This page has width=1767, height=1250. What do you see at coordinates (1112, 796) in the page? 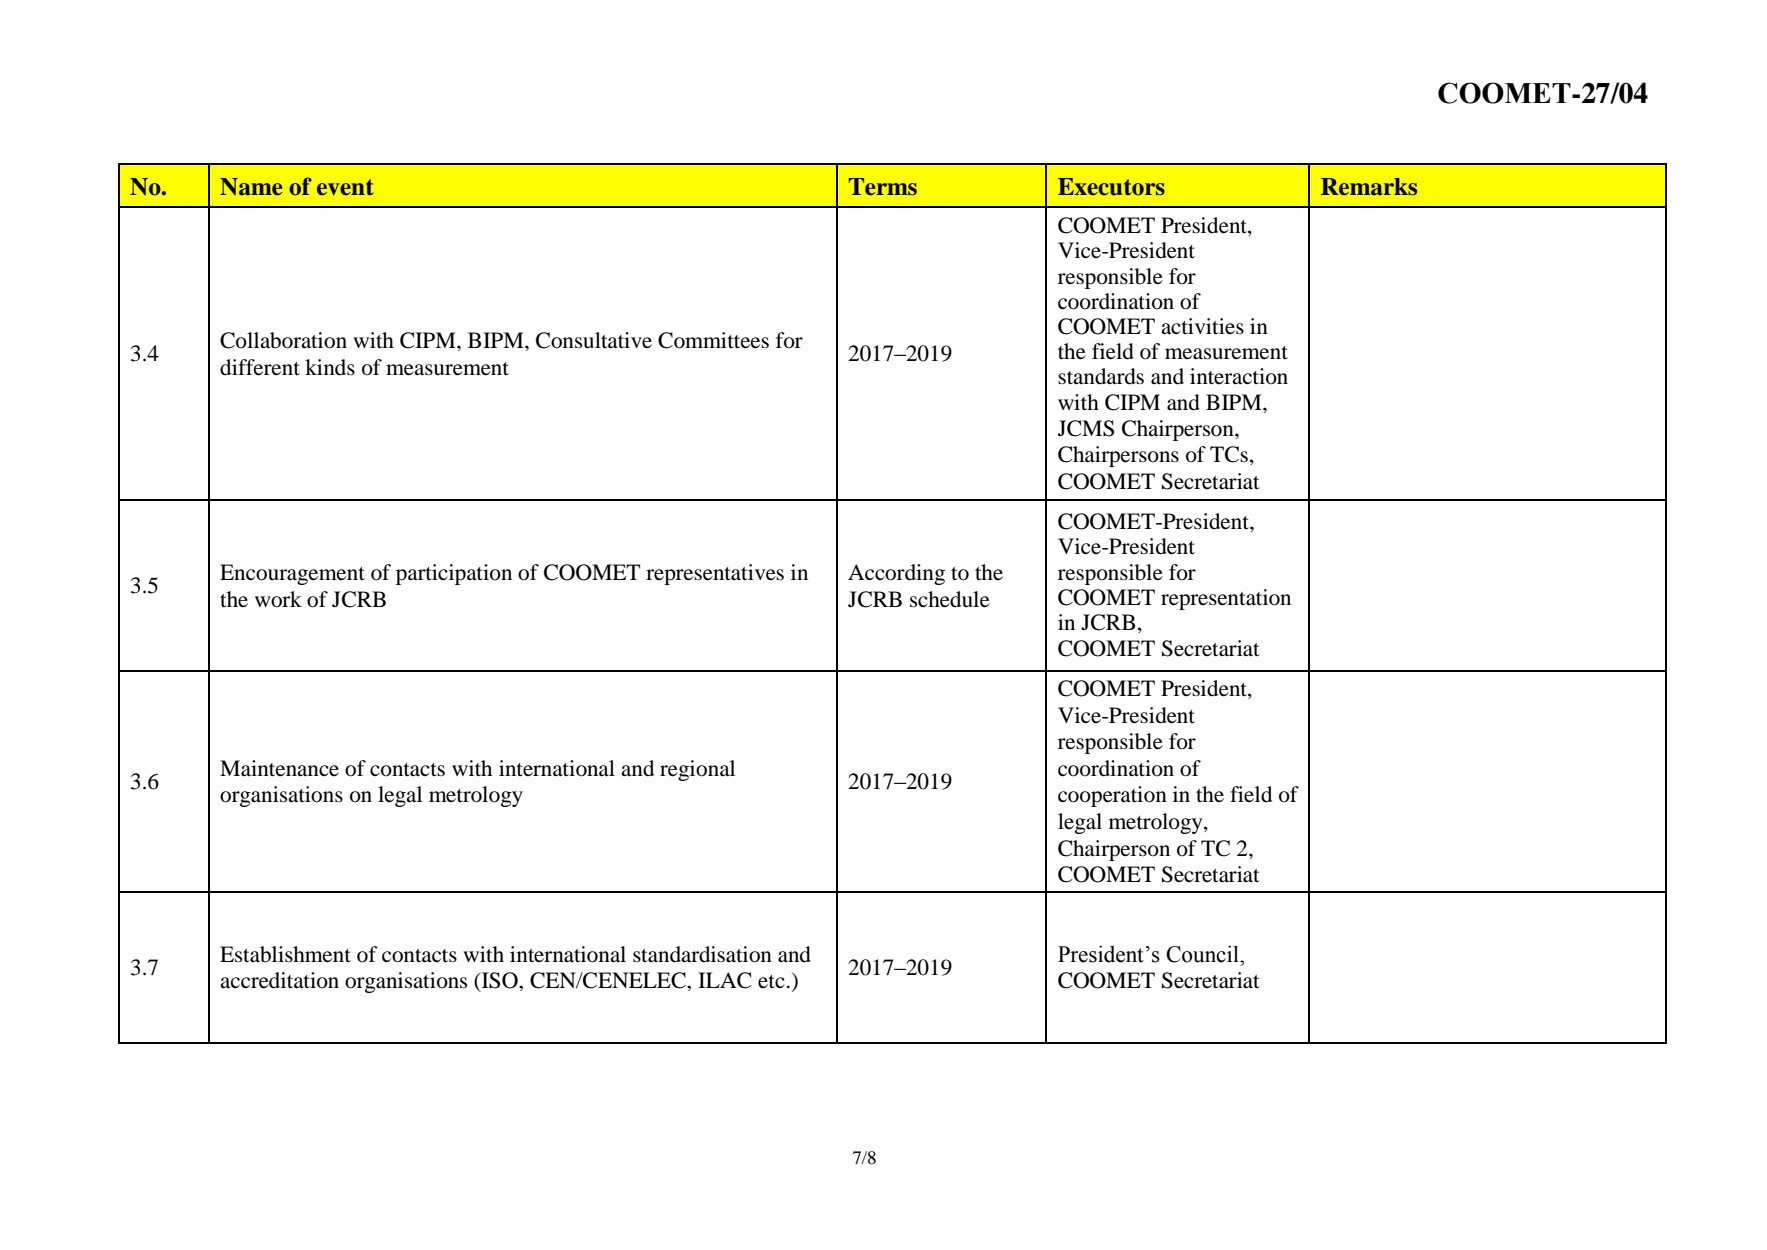
I see `cooperation` at bounding box center [1112, 796].
